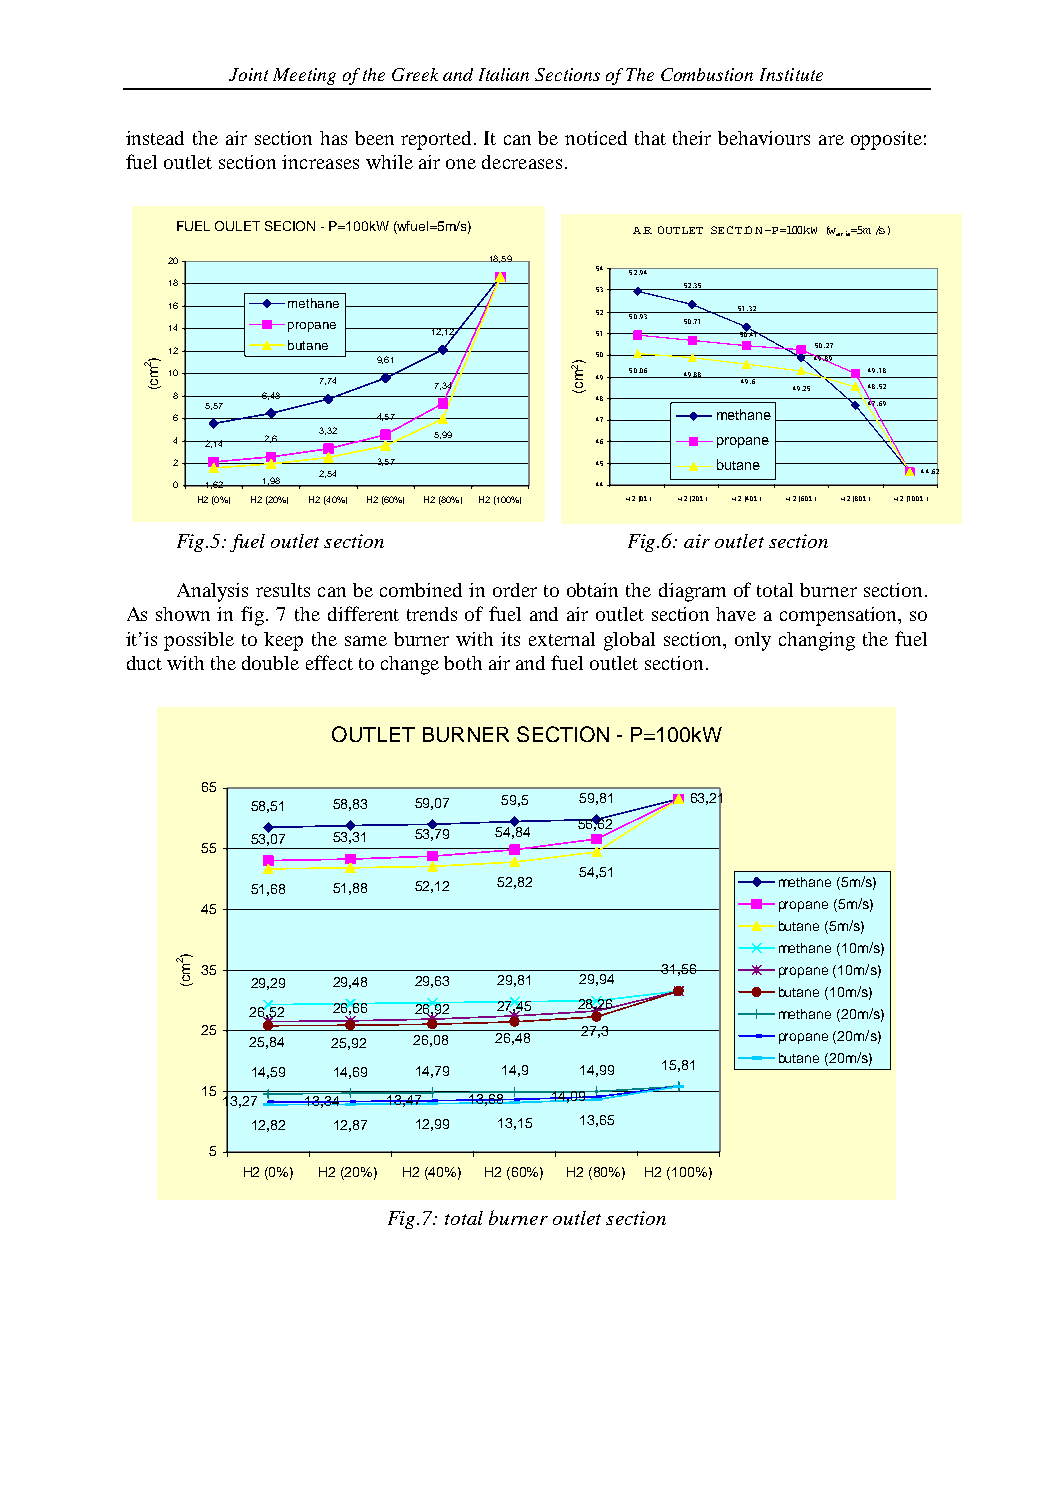 The image size is (1053, 1491). What do you see at coordinates (736, 614) in the screenshot?
I see `have` at bounding box center [736, 614].
